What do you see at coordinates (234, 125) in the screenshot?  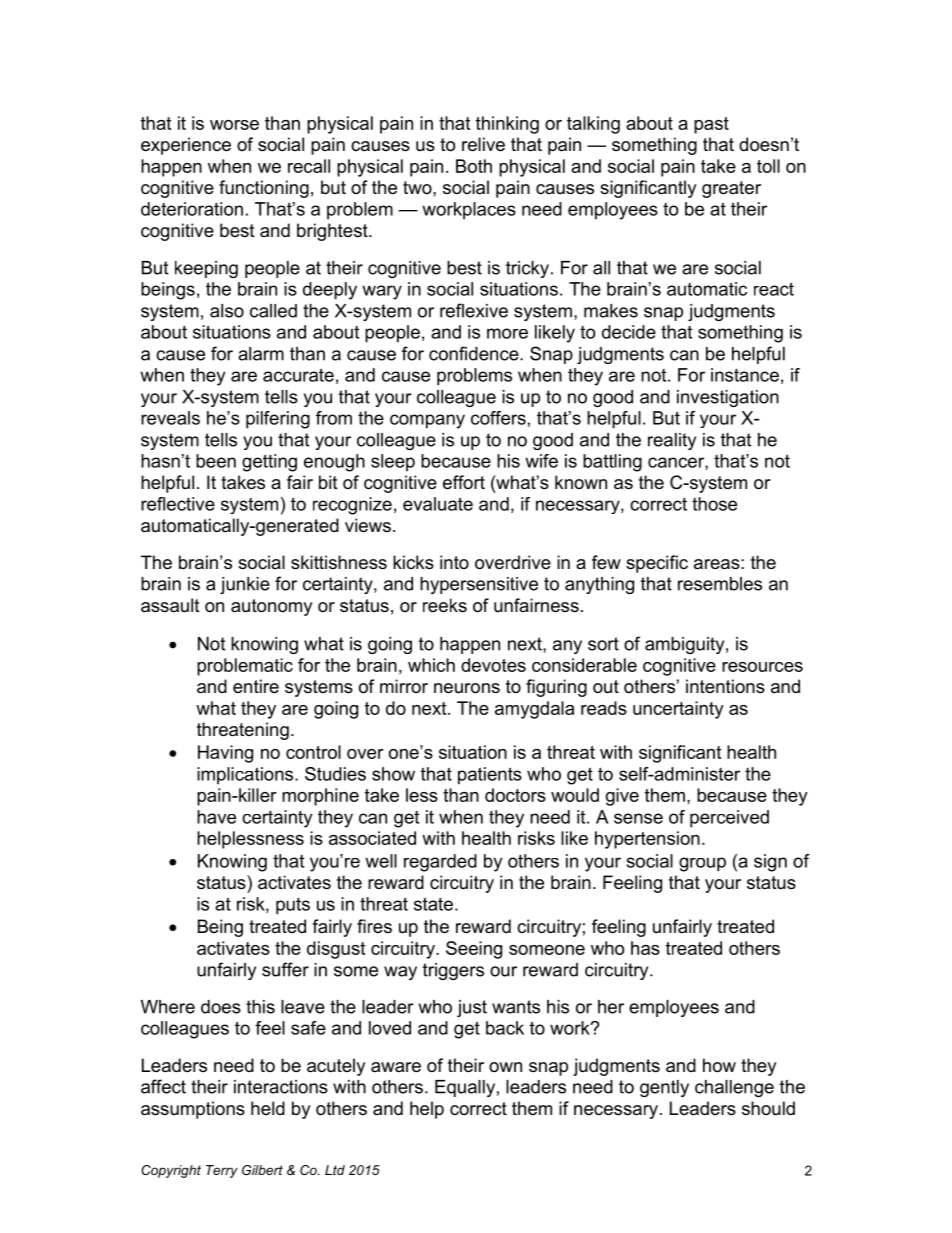 I see `worse` at bounding box center [234, 125].
